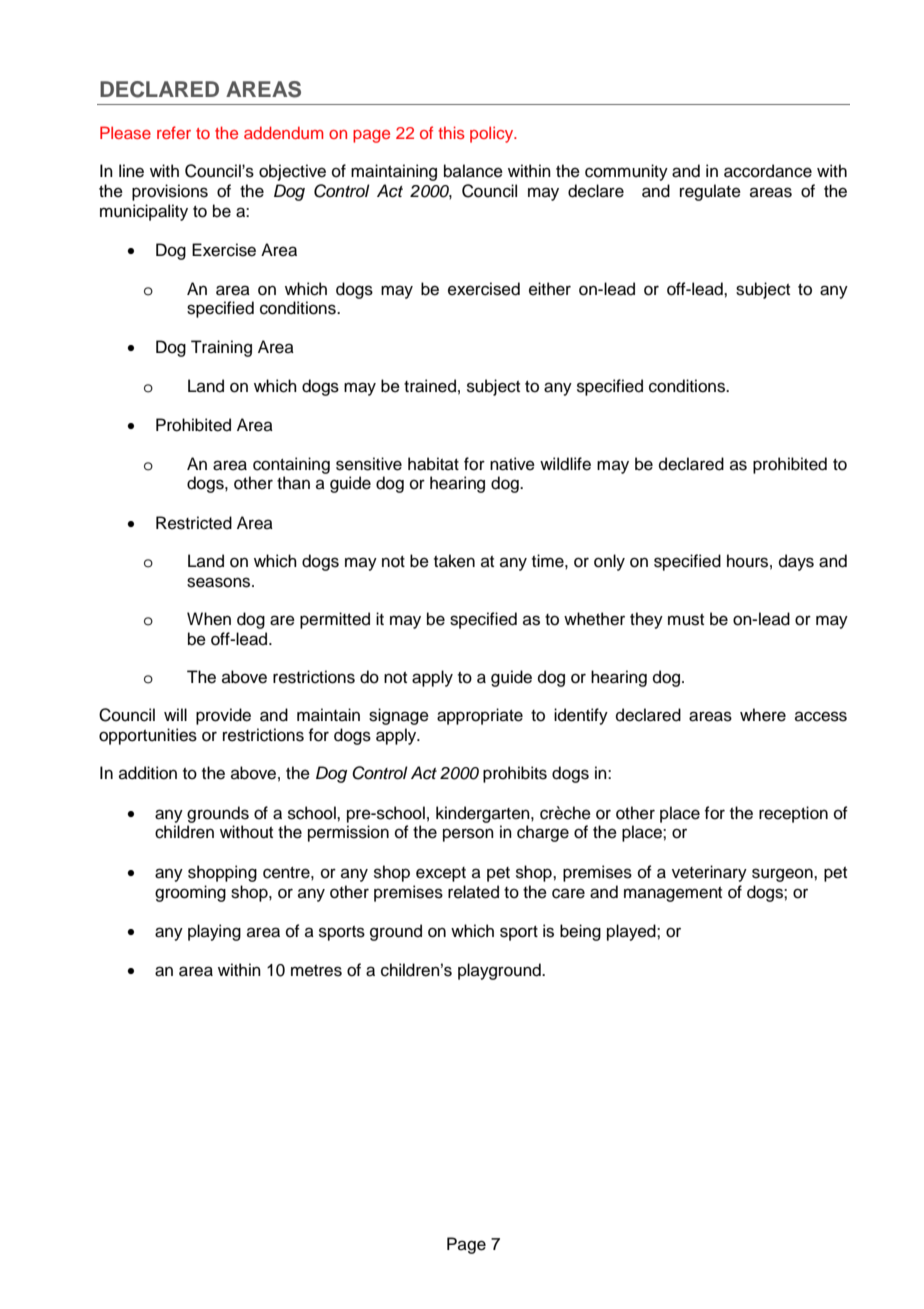 This page has height=1309, width=924. What do you see at coordinates (550, 289) in the page?
I see `either` at bounding box center [550, 289].
